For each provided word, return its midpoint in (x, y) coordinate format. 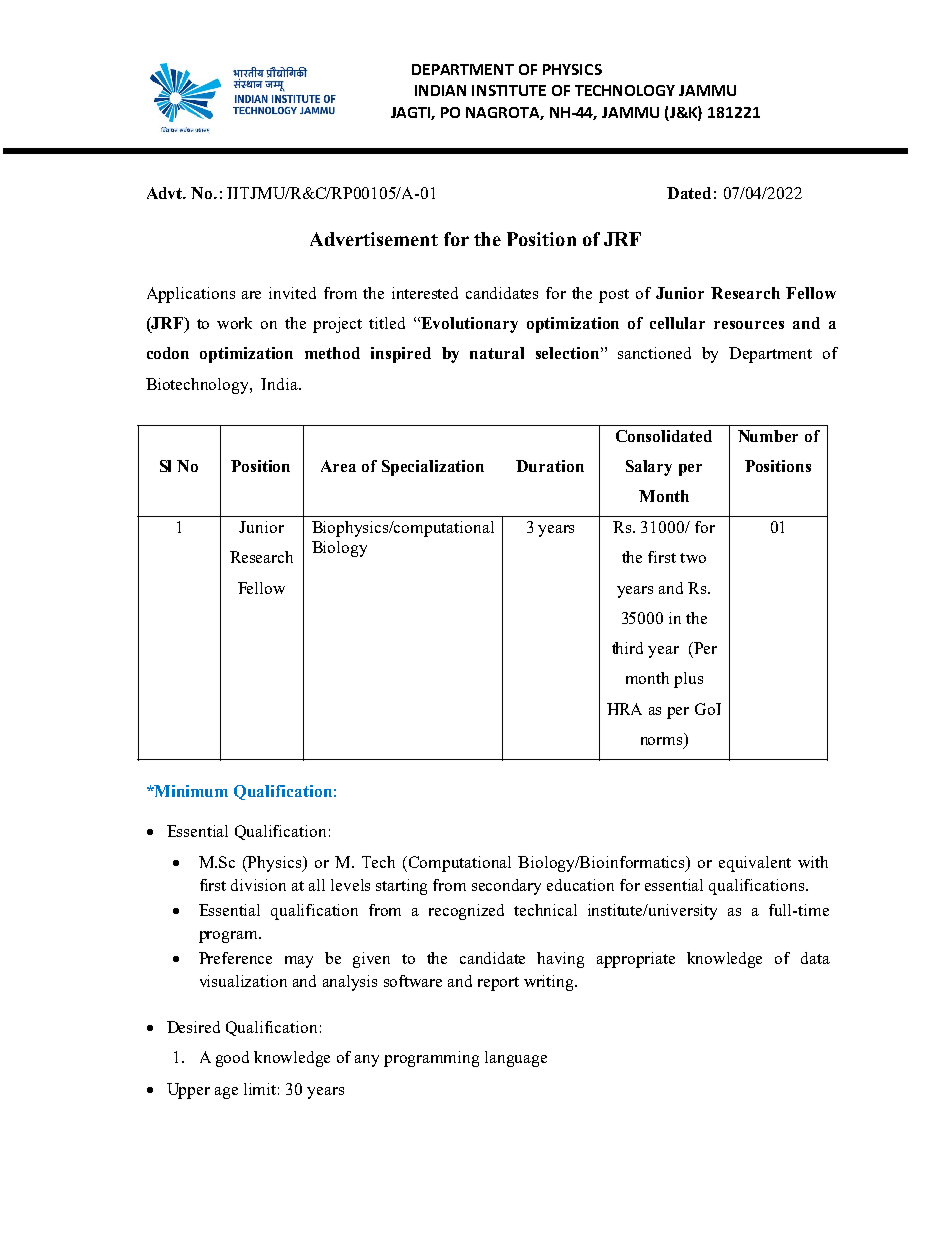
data (815, 958)
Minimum (190, 791)
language (516, 1059)
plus (688, 680)
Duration (550, 466)
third (627, 648)
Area (338, 466)
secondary (506, 887)
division (258, 885)
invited (292, 293)
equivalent (755, 864)
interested (425, 293)
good (232, 1059)
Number (768, 436)
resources (749, 325)
